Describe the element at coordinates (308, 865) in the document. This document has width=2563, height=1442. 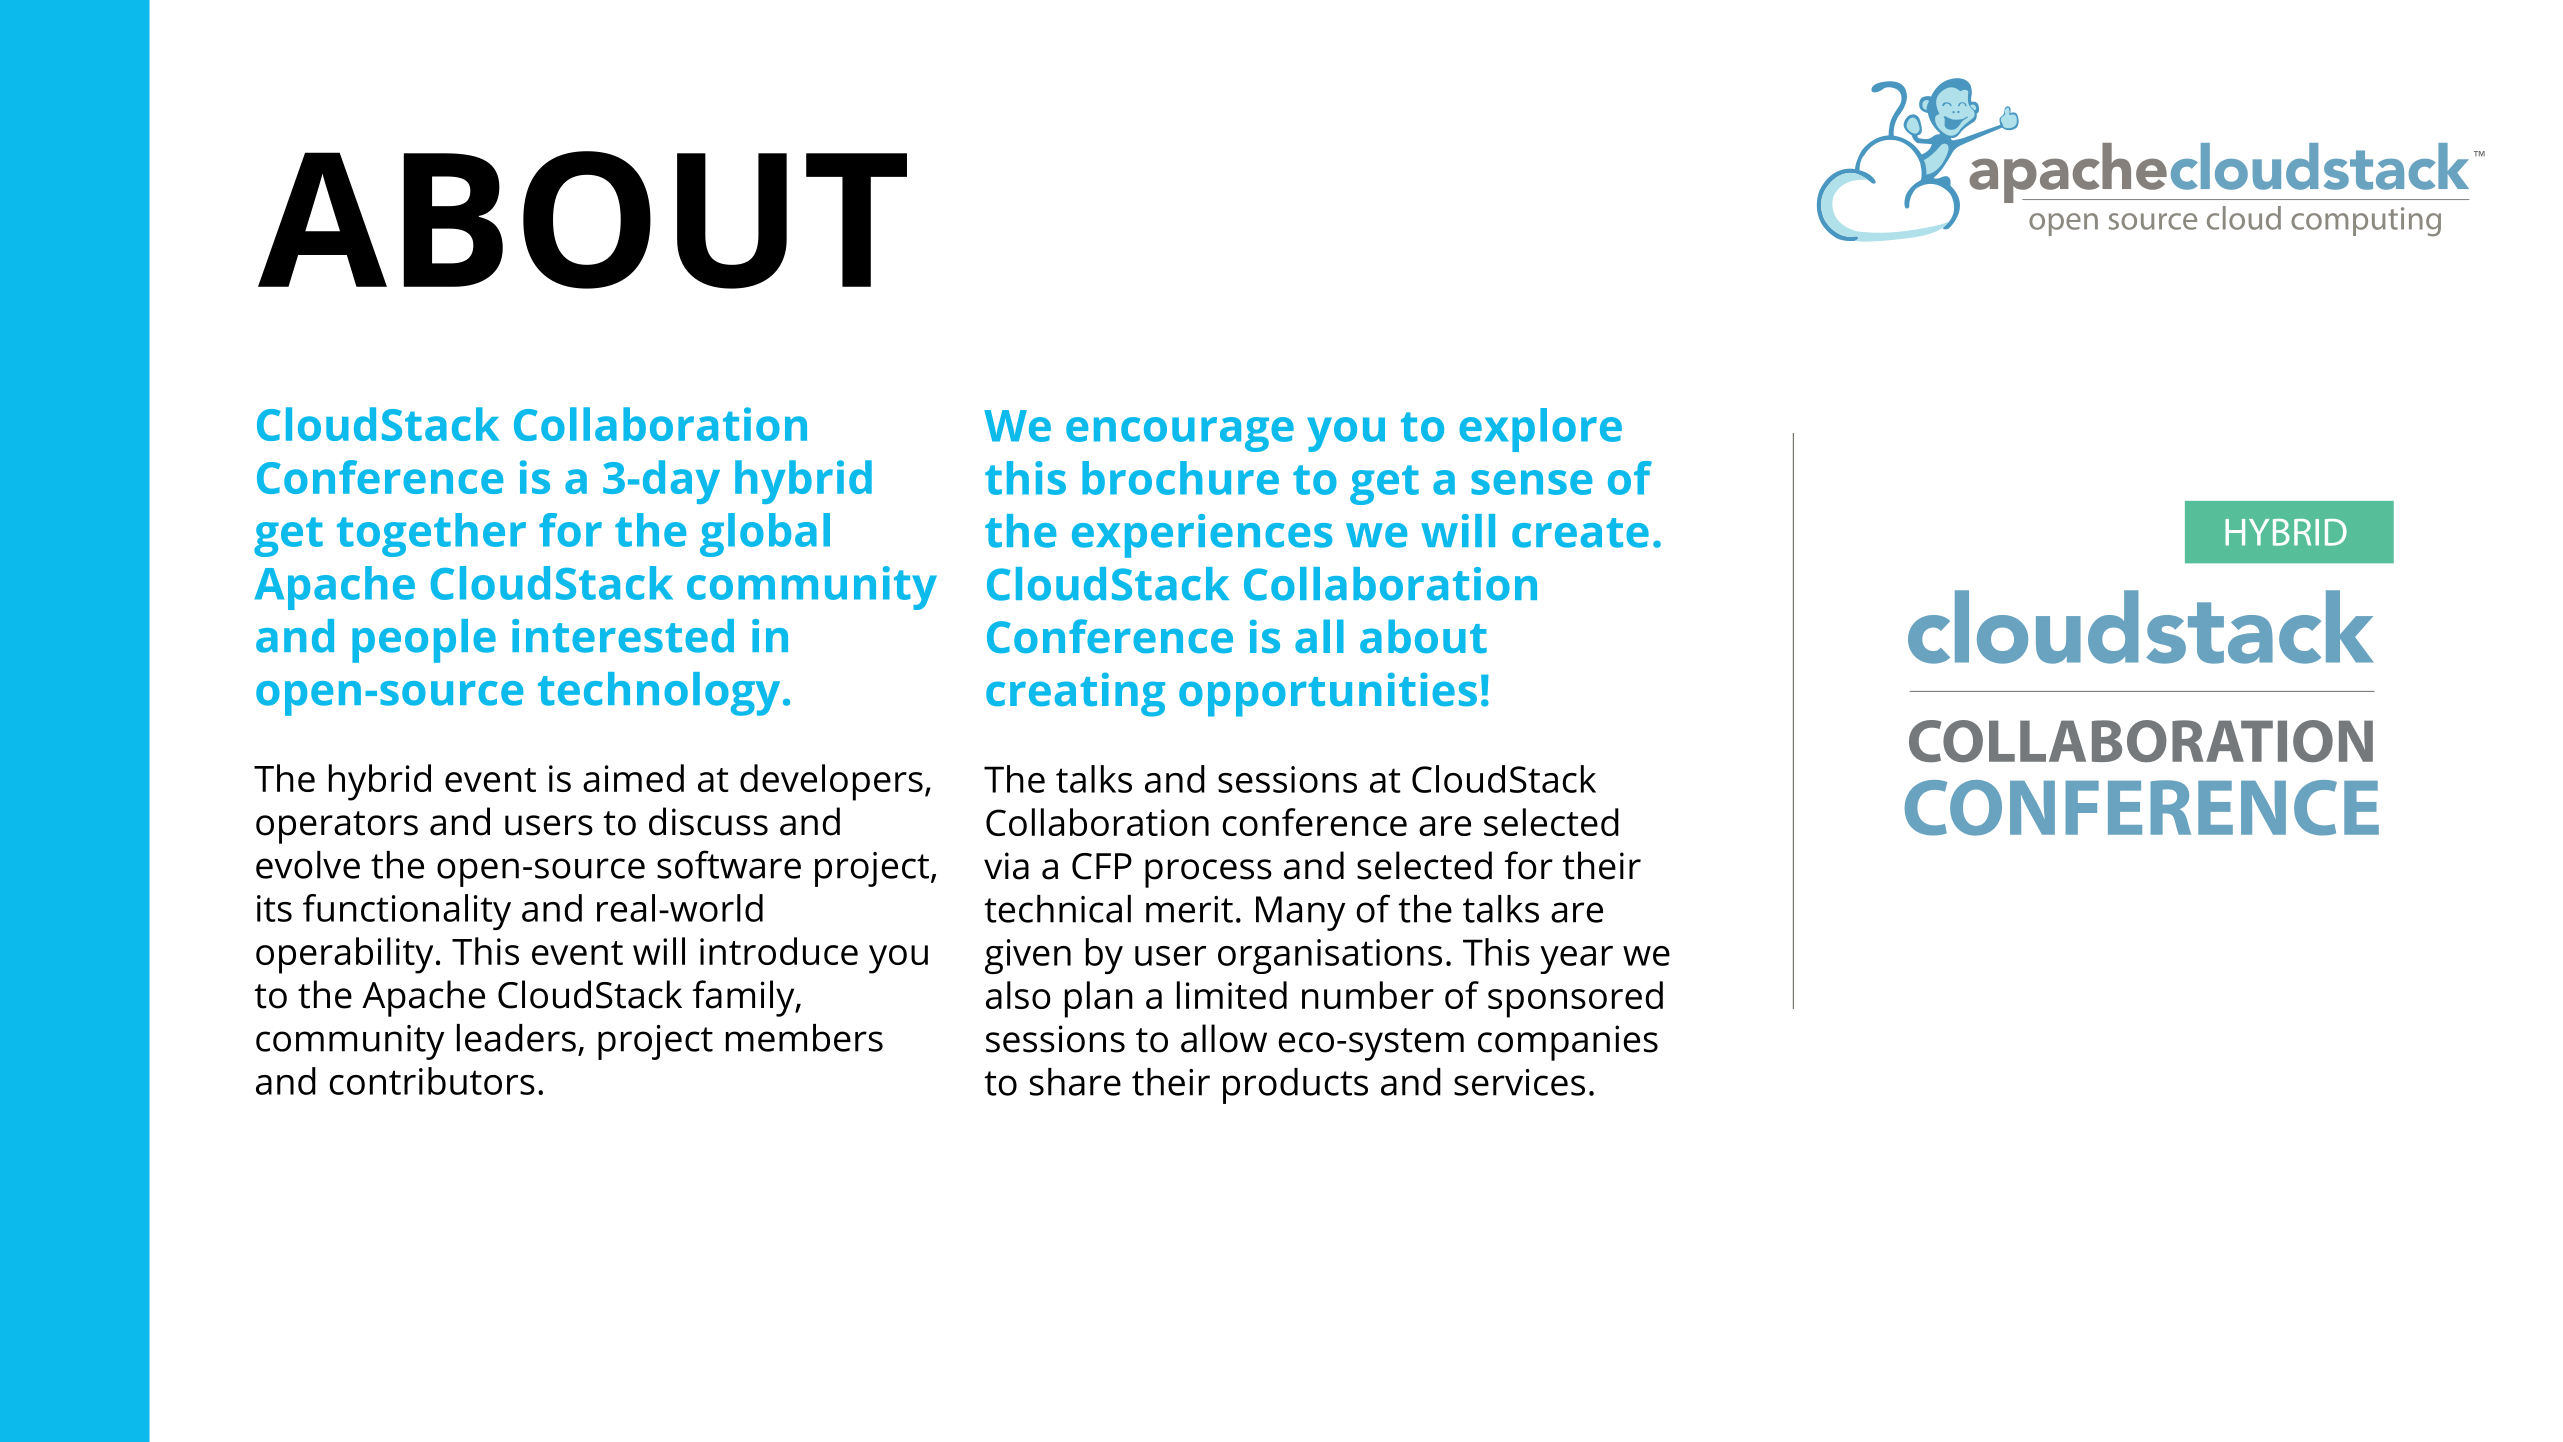
I see `evolve` at that location.
